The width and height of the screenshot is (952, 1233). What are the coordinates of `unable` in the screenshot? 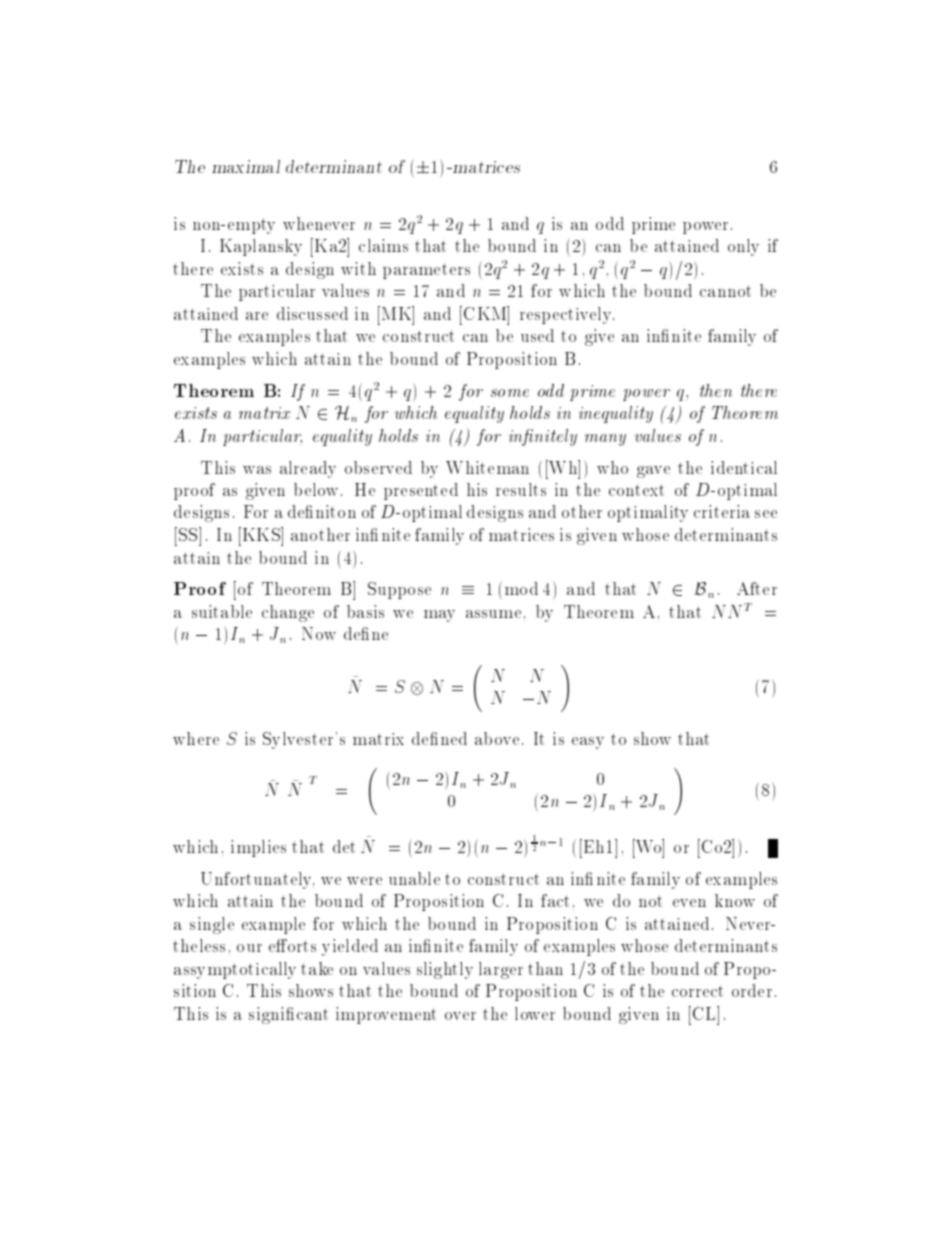 It's located at (414, 878).
